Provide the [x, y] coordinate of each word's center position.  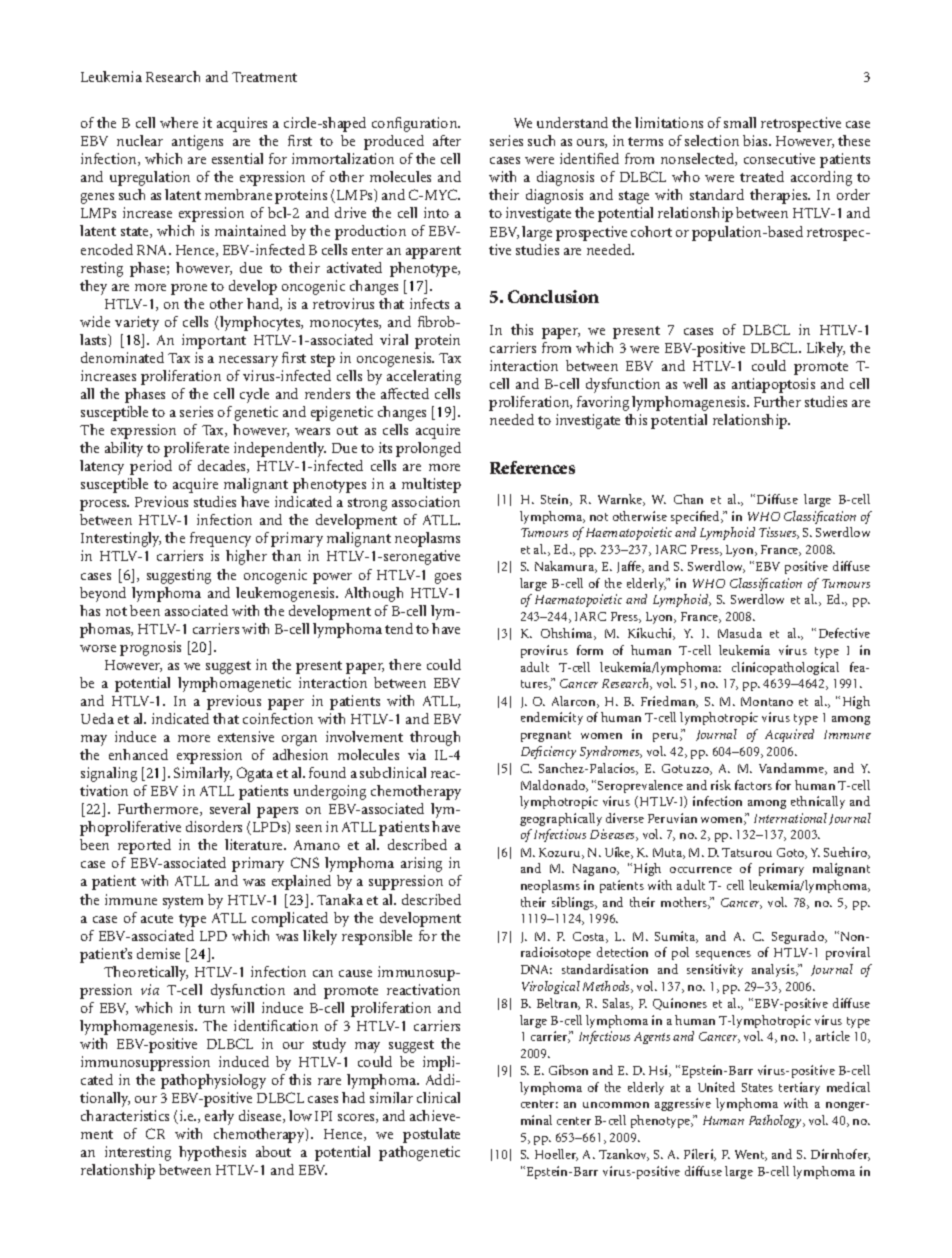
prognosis [150, 648]
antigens [197, 142]
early [219, 1117]
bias [756, 140]
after [447, 140]
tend [399, 628]
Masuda [740, 633]
